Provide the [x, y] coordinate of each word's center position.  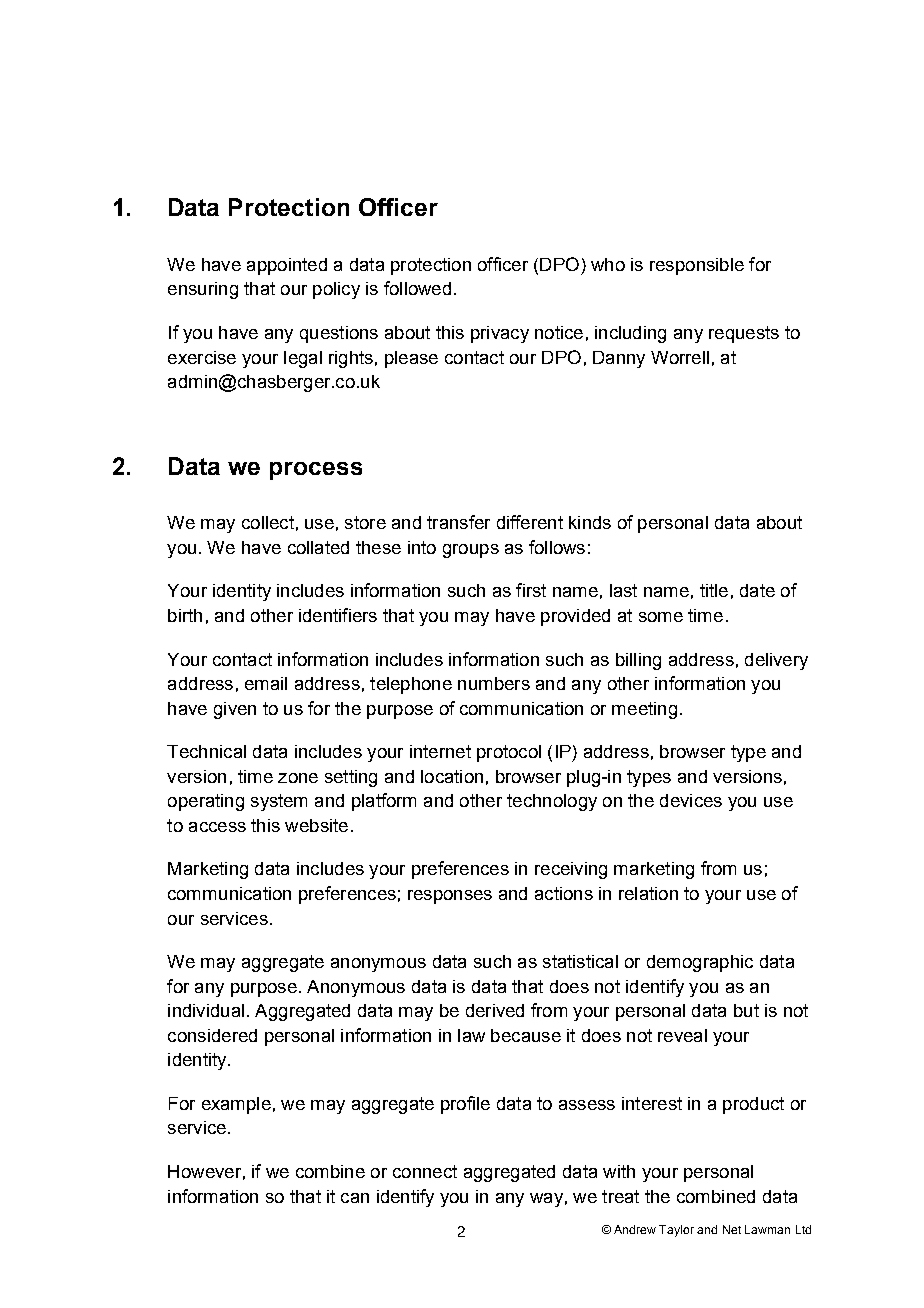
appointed [287, 266]
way [546, 1200]
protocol [509, 753]
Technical [206, 751]
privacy [500, 334]
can [355, 1198]
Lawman [767, 1229]
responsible [697, 266]
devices [691, 800]
